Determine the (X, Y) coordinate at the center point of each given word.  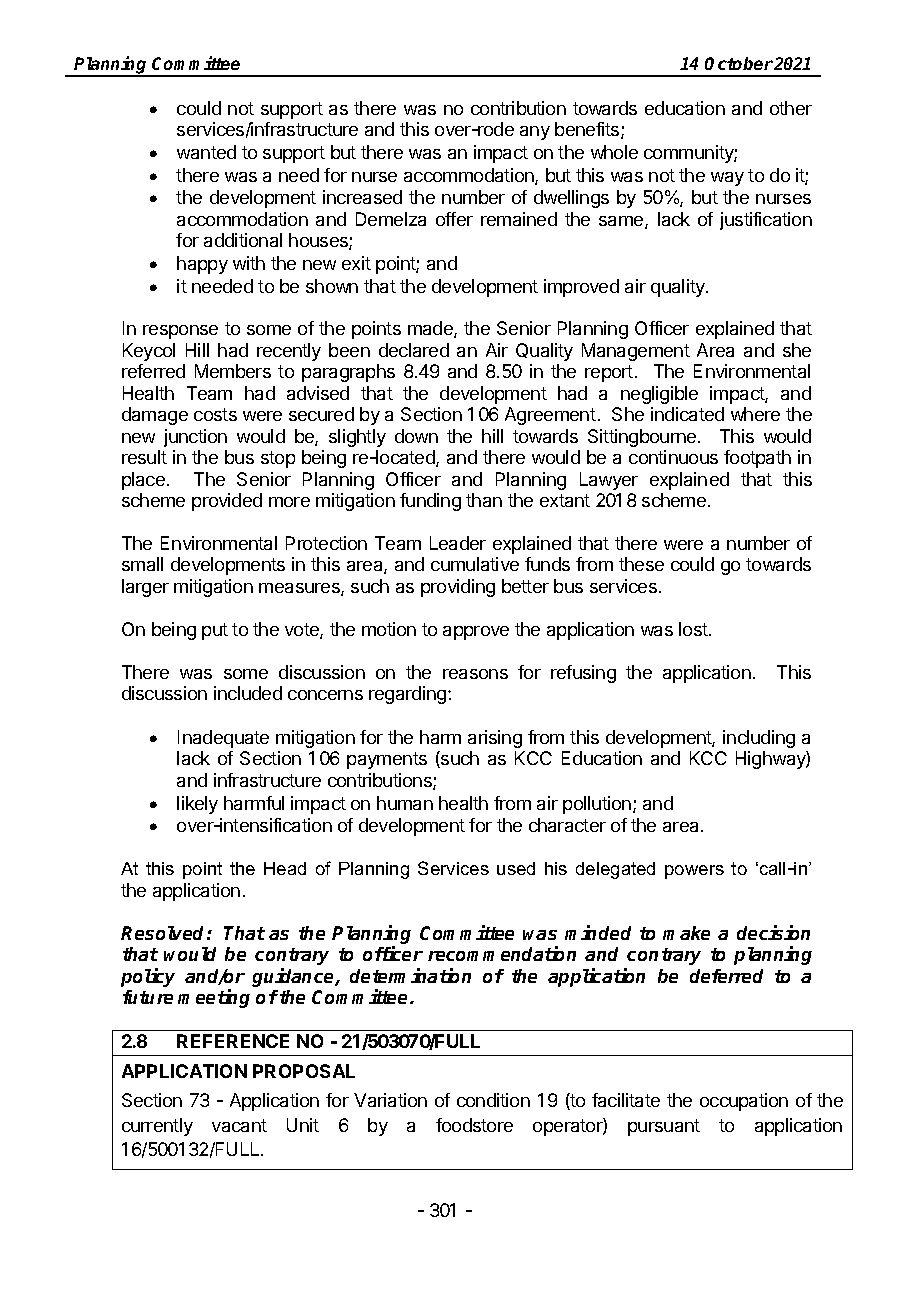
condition (493, 1100)
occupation (744, 1102)
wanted (206, 152)
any (535, 133)
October (739, 63)
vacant (239, 1125)
